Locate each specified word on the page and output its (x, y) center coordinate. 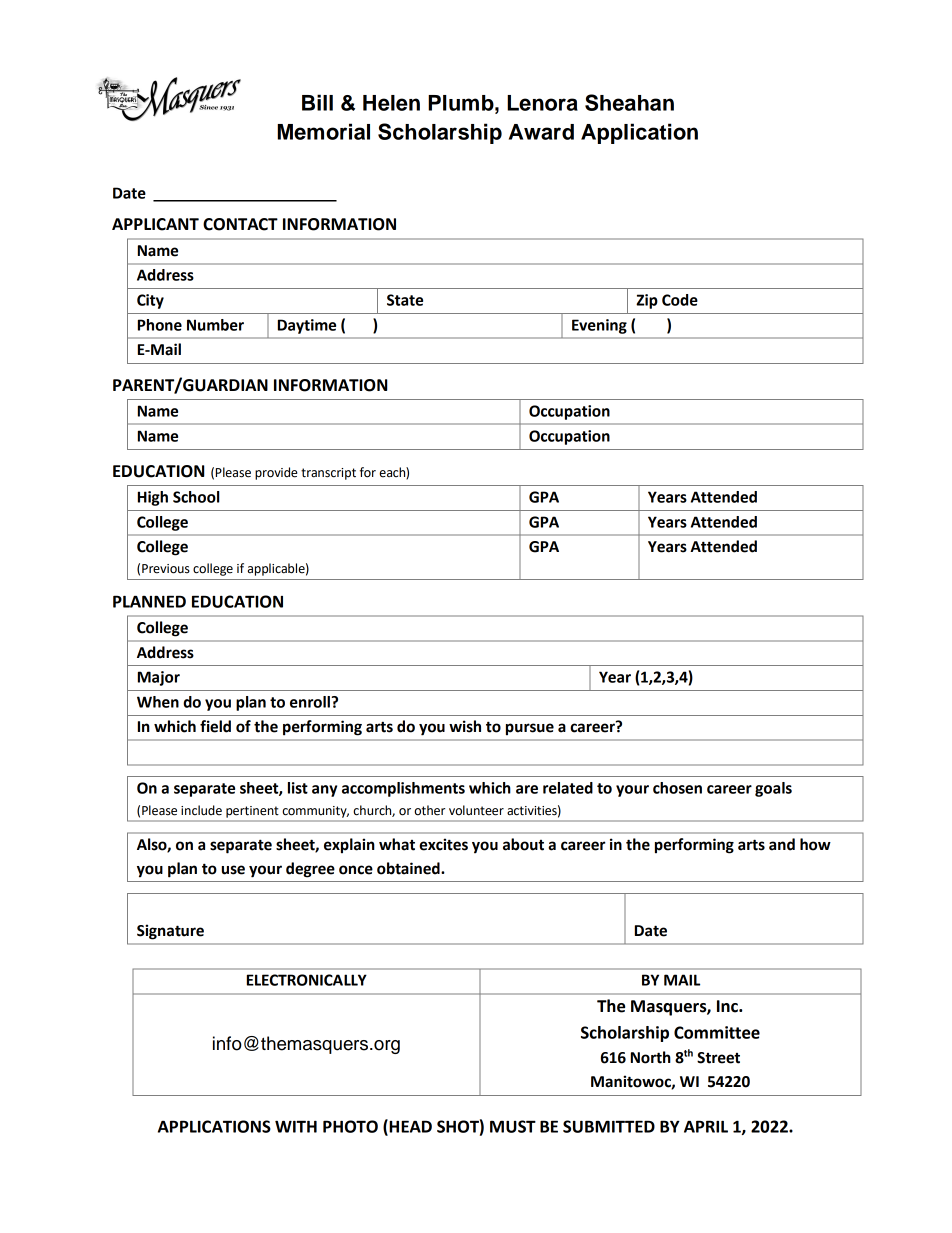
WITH (296, 1126)
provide (276, 473)
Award (541, 132)
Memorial (324, 131)
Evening (599, 326)
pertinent (252, 812)
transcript (328, 474)
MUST (513, 1126)
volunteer (476, 810)
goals (773, 789)
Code (680, 300)
